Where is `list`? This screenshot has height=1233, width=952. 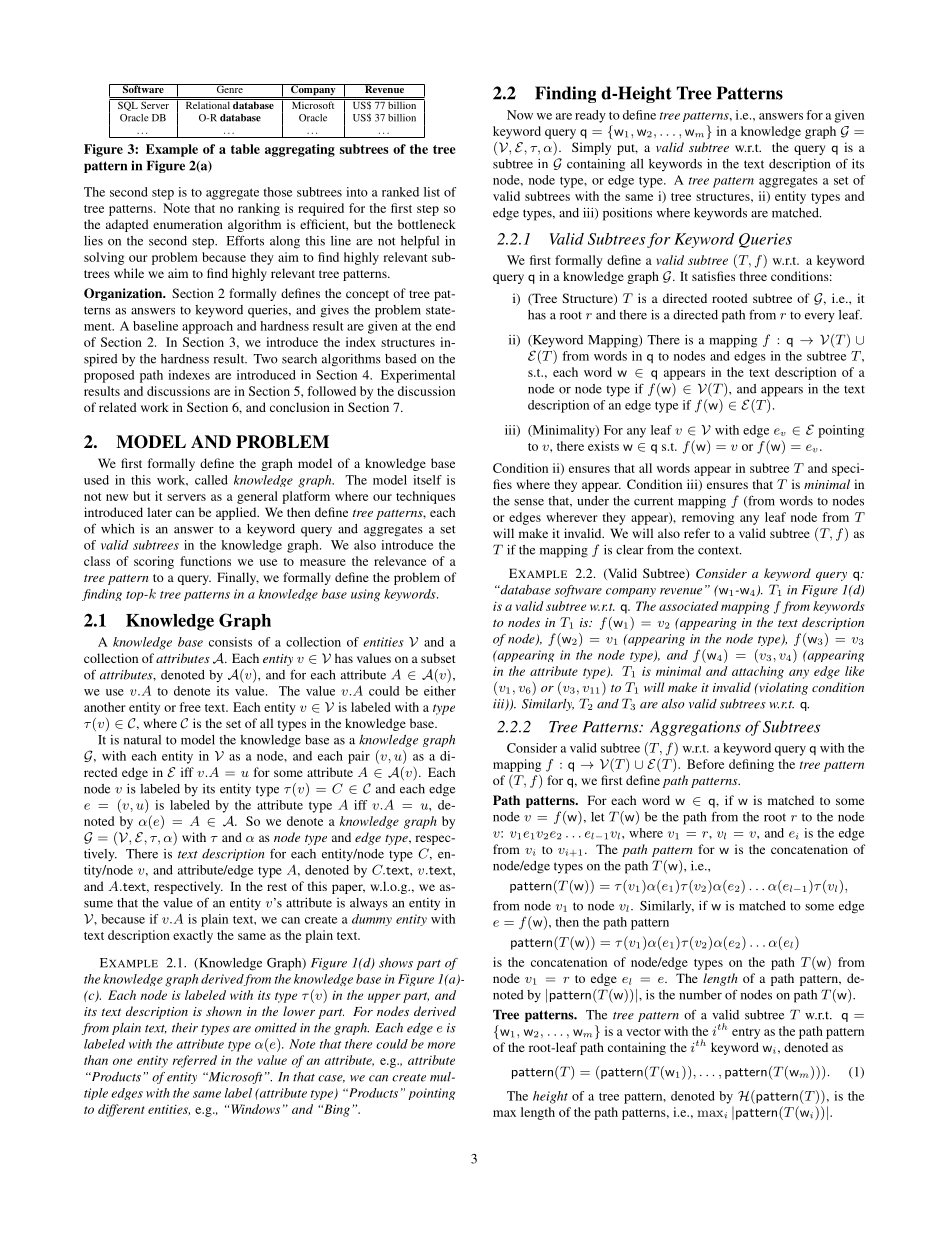 list is located at coordinates (432, 192).
